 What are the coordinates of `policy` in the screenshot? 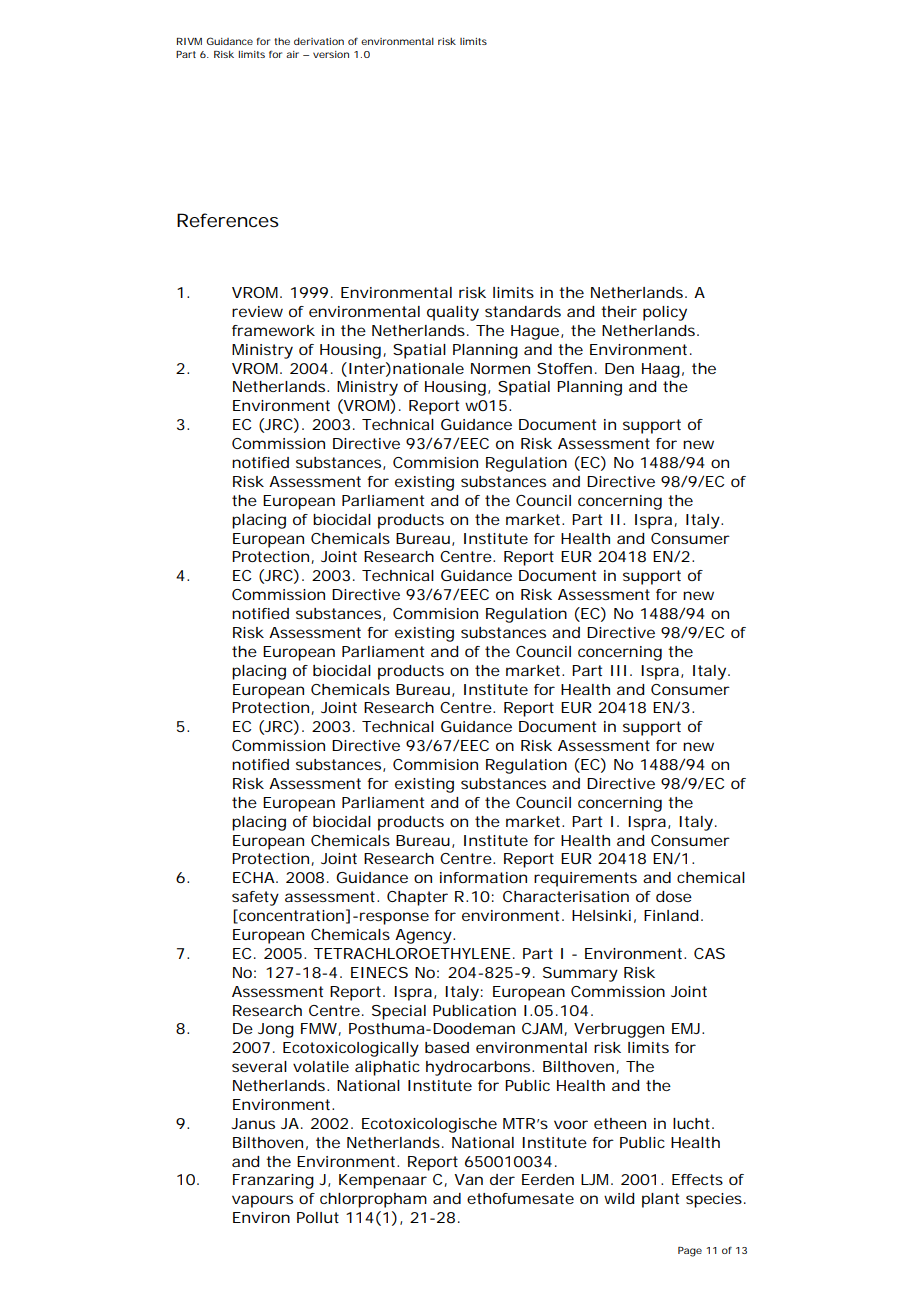 It's located at (665, 313).
